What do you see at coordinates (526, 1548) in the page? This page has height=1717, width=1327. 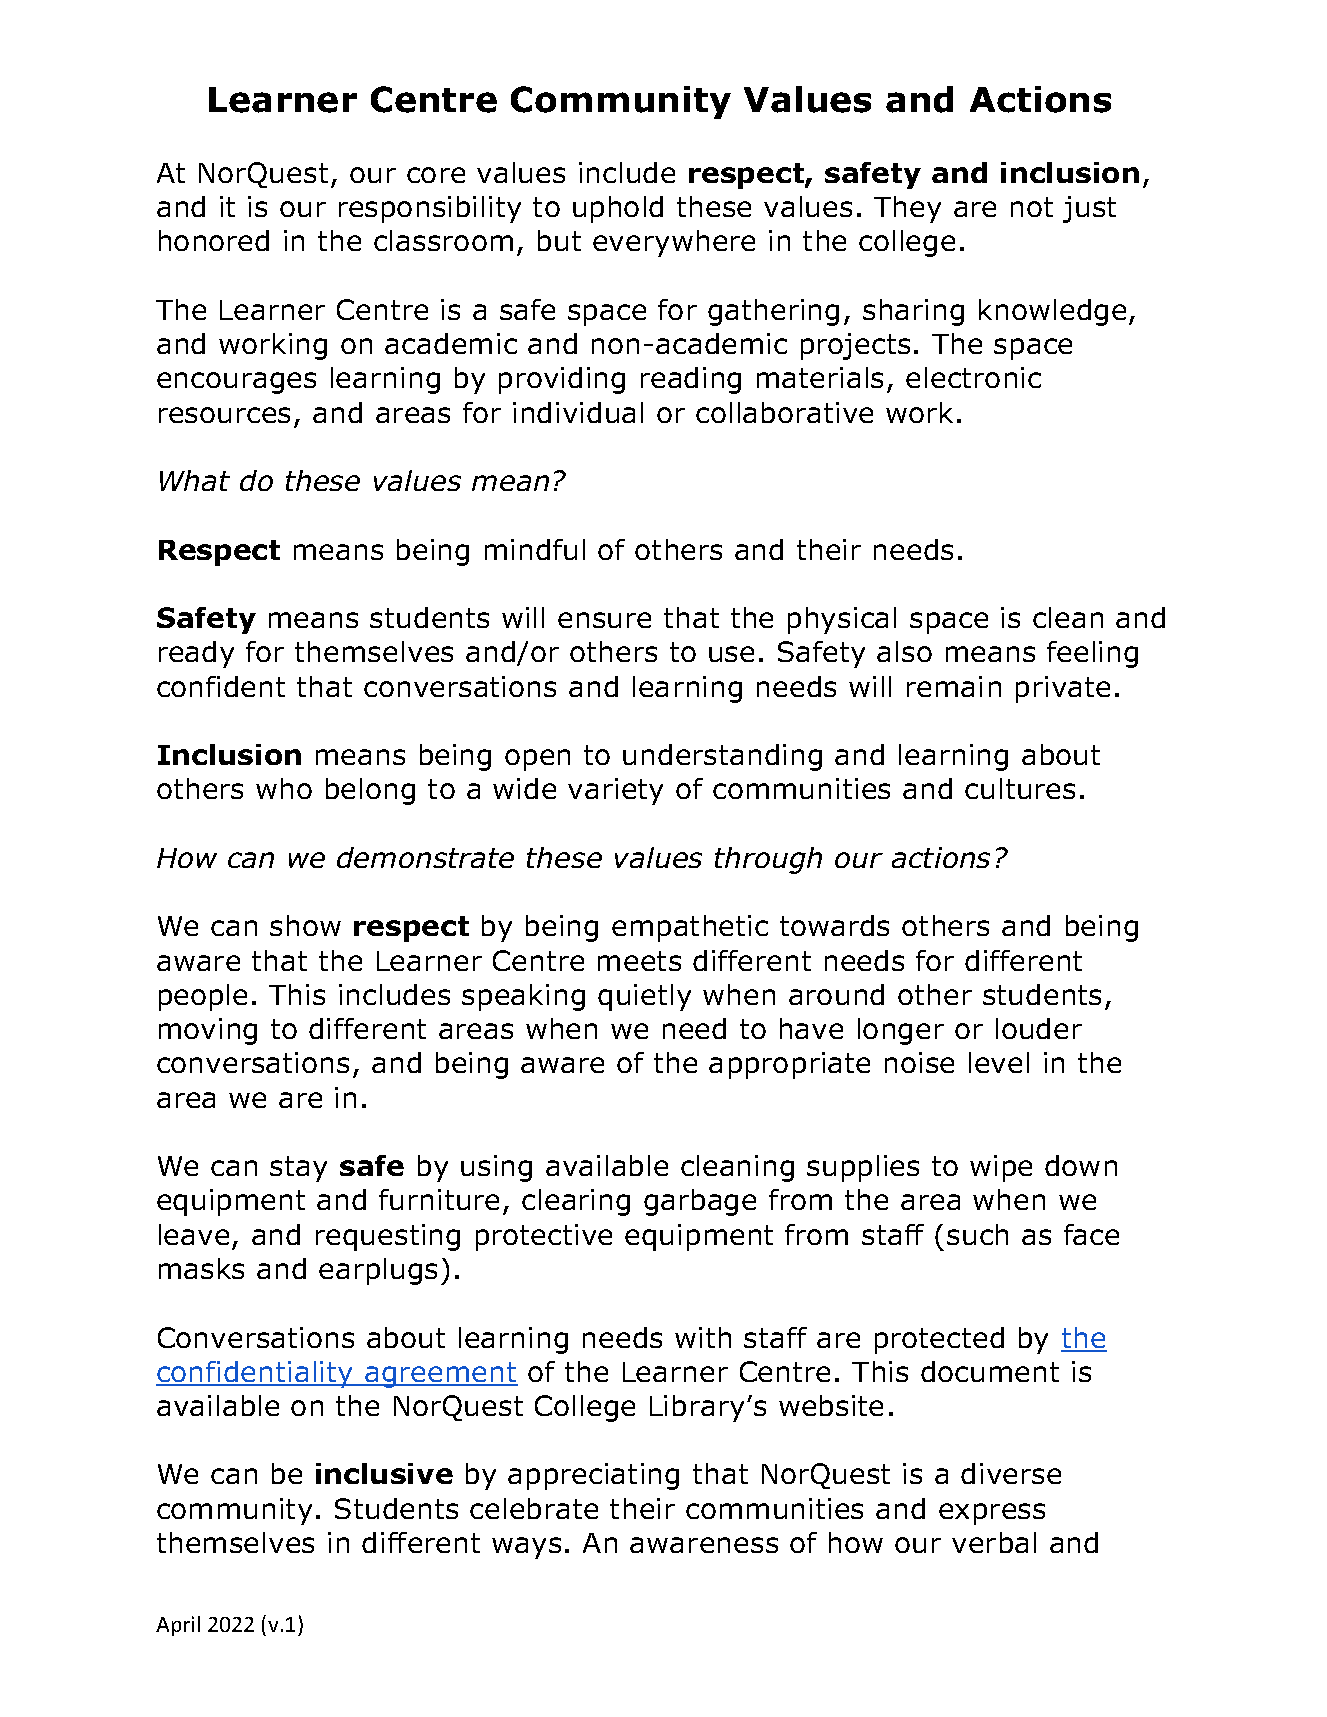 I see `ways` at bounding box center [526, 1548].
